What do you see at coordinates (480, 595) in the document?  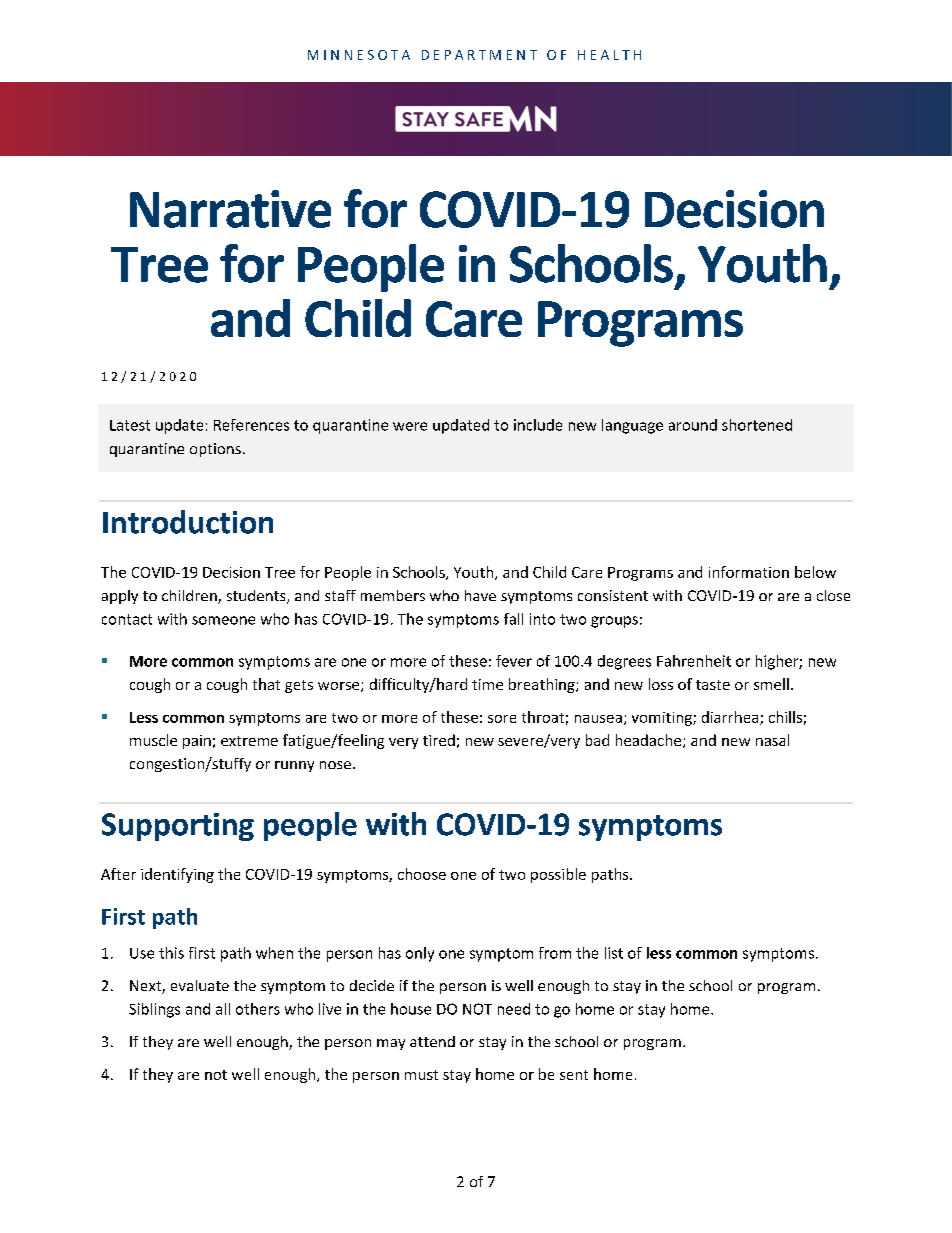 I see `have` at bounding box center [480, 595].
